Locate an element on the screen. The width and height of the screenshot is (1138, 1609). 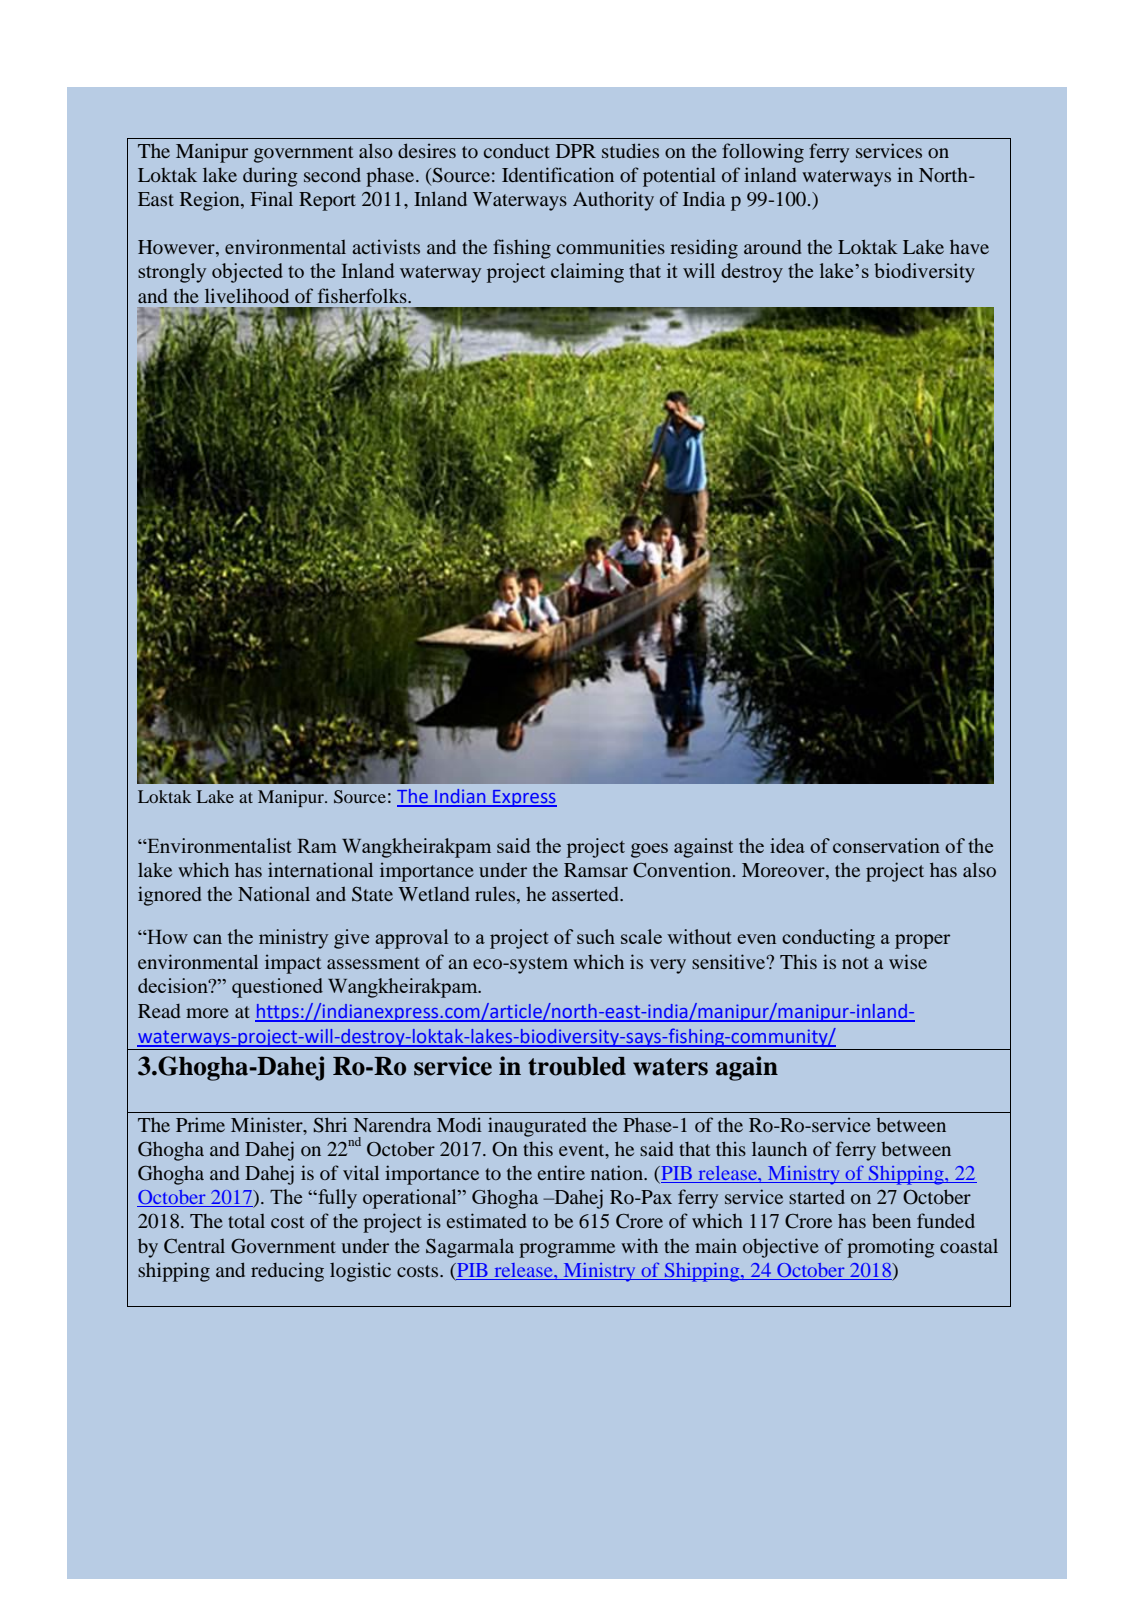
Identification is located at coordinates (558, 174).
